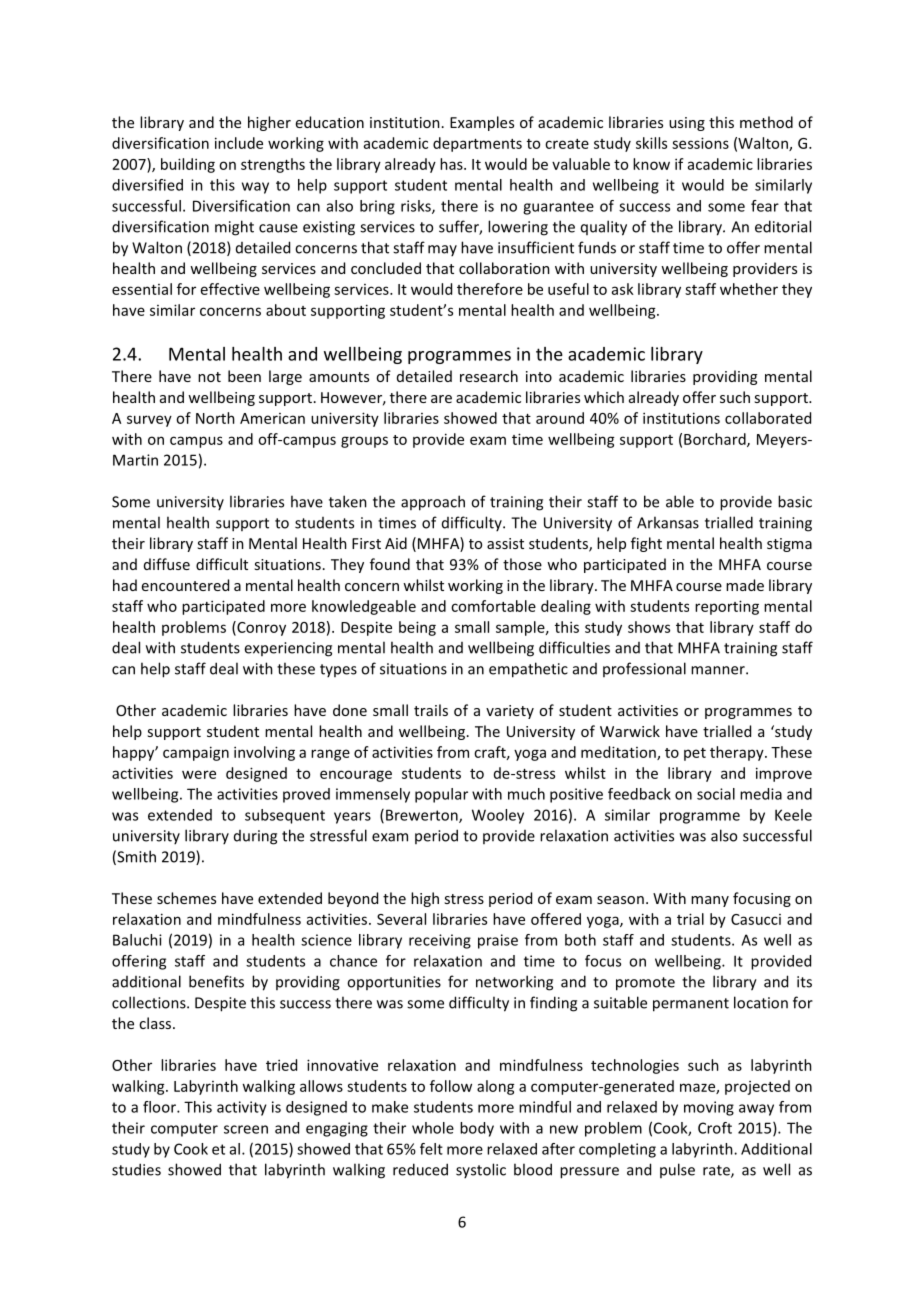 The height and width of the document is (1308, 924). I want to click on building, so click(188, 165).
